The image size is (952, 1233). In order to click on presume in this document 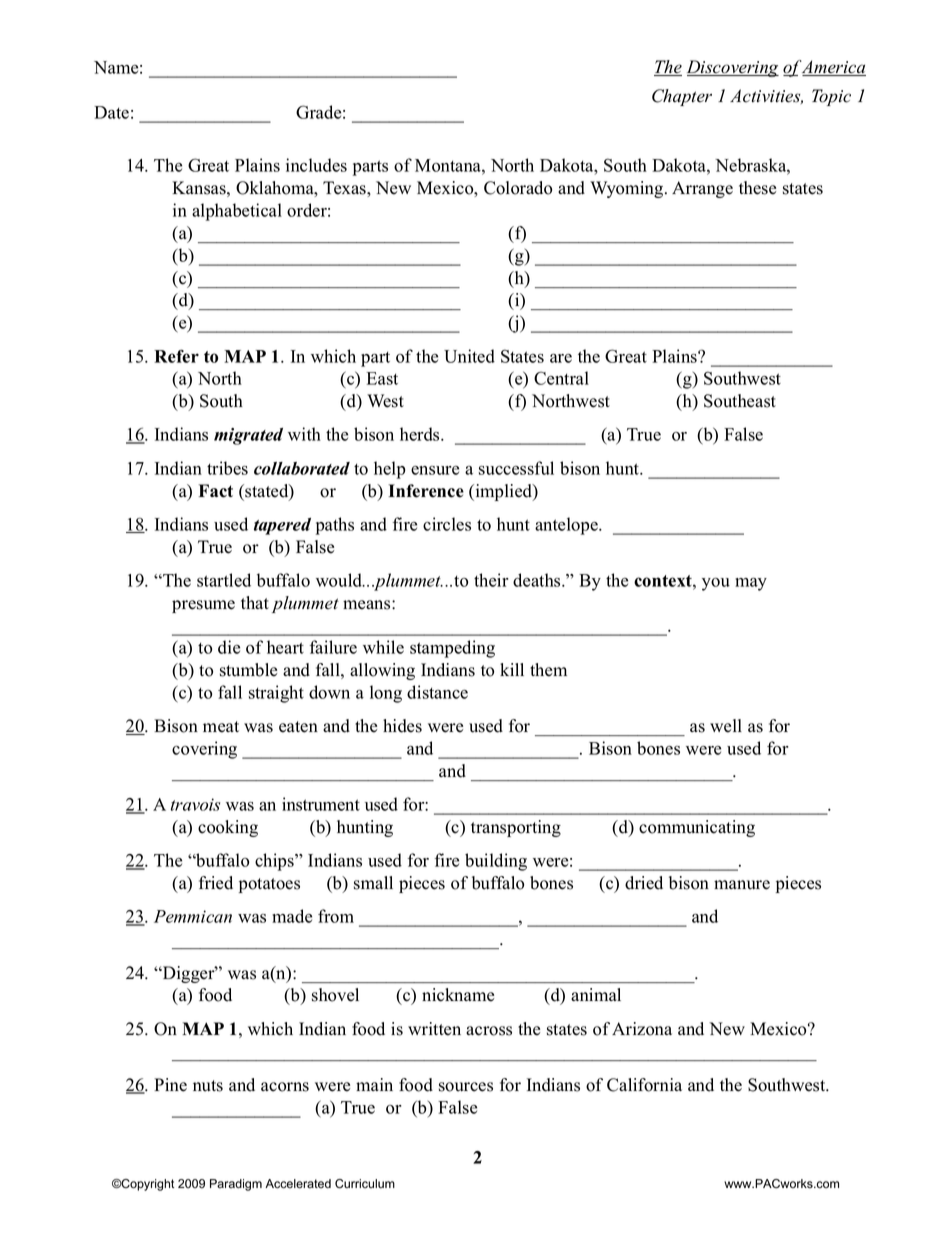, I will do `click(203, 606)`.
